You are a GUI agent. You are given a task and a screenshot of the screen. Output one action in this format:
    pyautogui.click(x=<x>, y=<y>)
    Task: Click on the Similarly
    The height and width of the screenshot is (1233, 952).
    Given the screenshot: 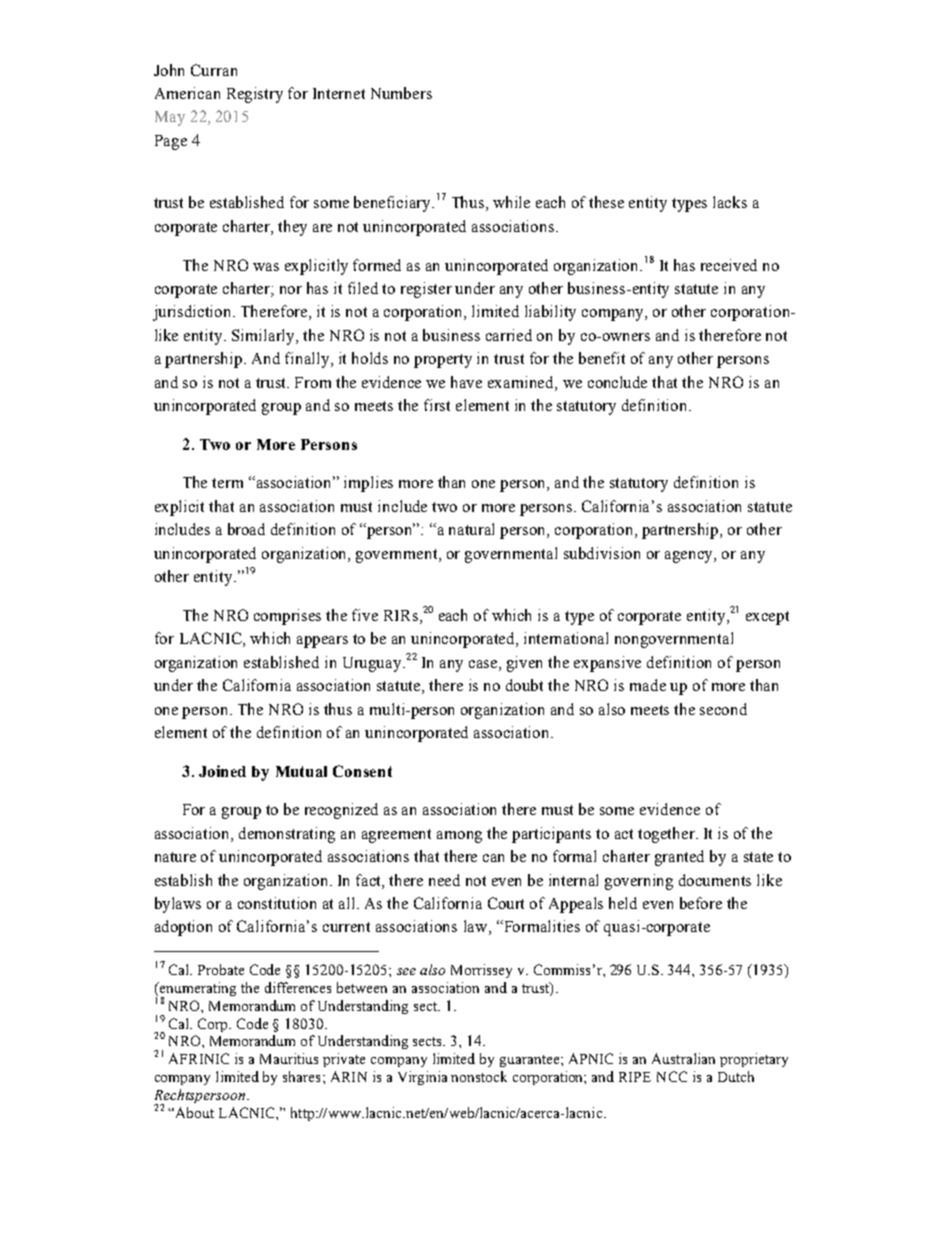 What is the action you would take?
    pyautogui.click(x=265, y=337)
